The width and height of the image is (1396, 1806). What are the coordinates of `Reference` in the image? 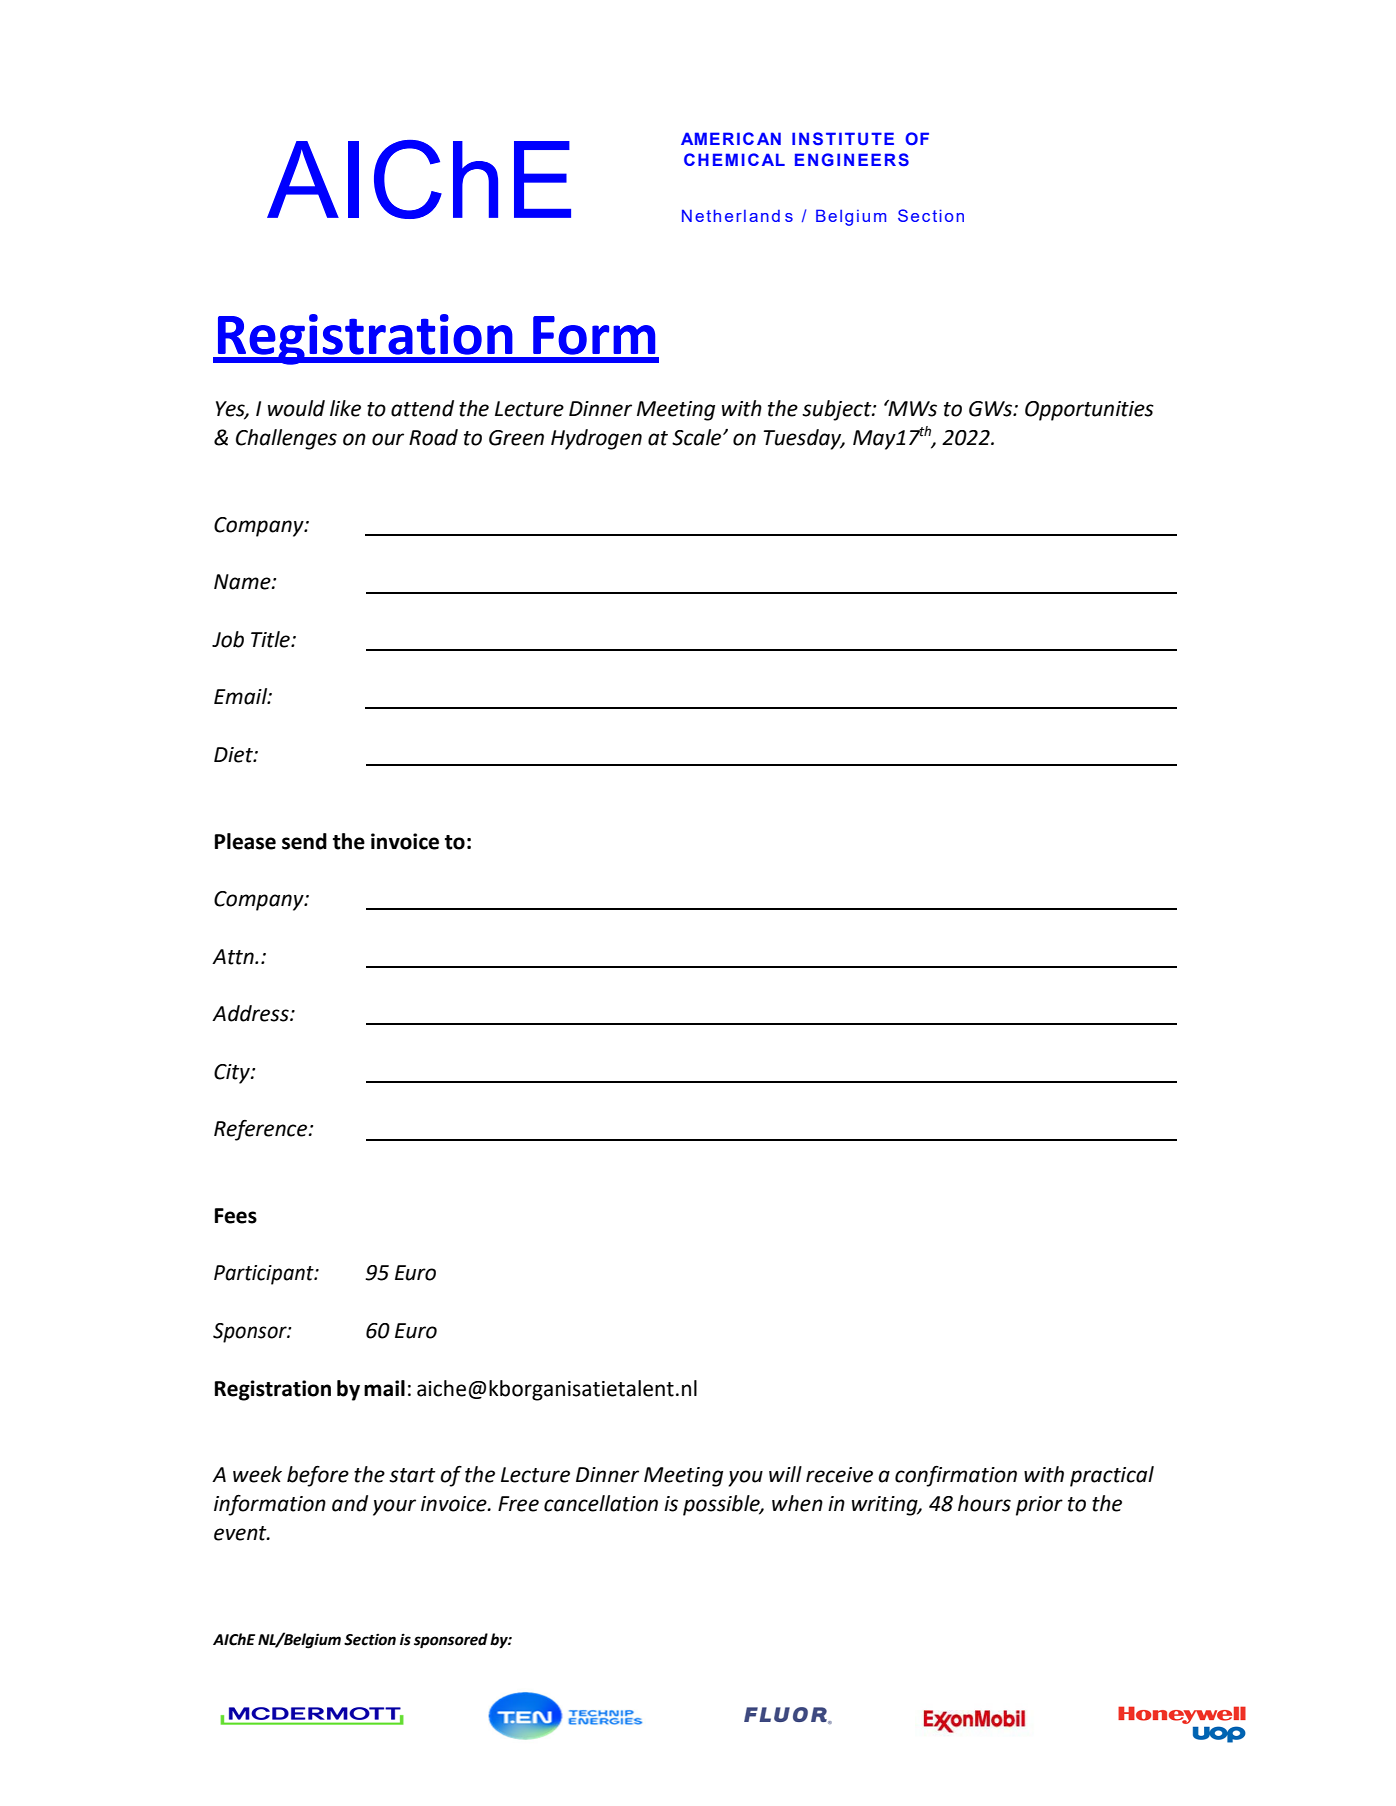 It's located at (262, 1130).
